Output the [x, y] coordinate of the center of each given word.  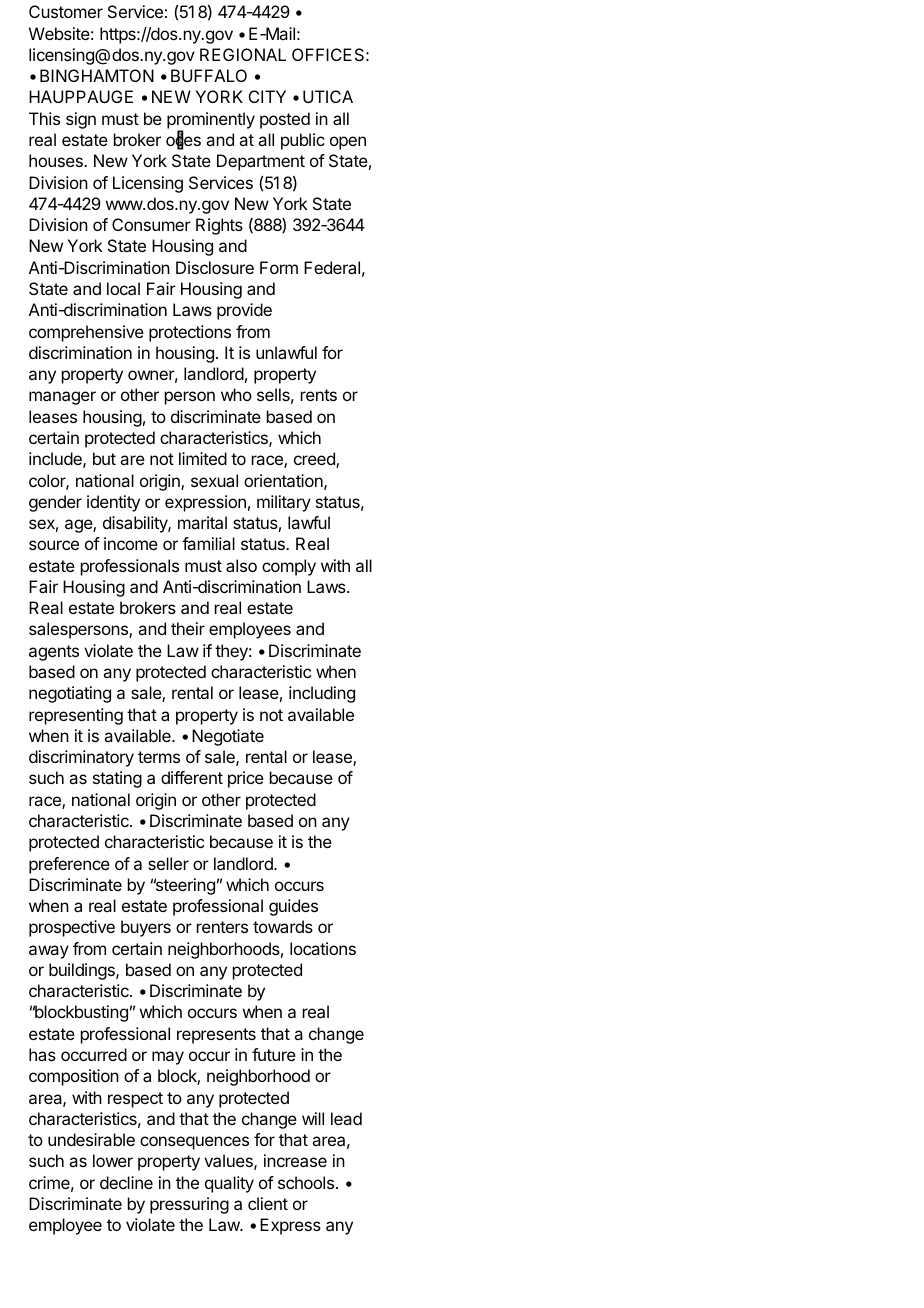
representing [76, 716]
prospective [72, 928]
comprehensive [86, 333]
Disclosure [215, 267]
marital [202, 522]
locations [323, 948]
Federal [332, 267]
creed [315, 460]
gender [55, 503]
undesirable [91, 1139]
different [192, 777]
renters [222, 927]
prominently [211, 121]
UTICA [328, 96]
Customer [66, 11]
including [322, 694]
